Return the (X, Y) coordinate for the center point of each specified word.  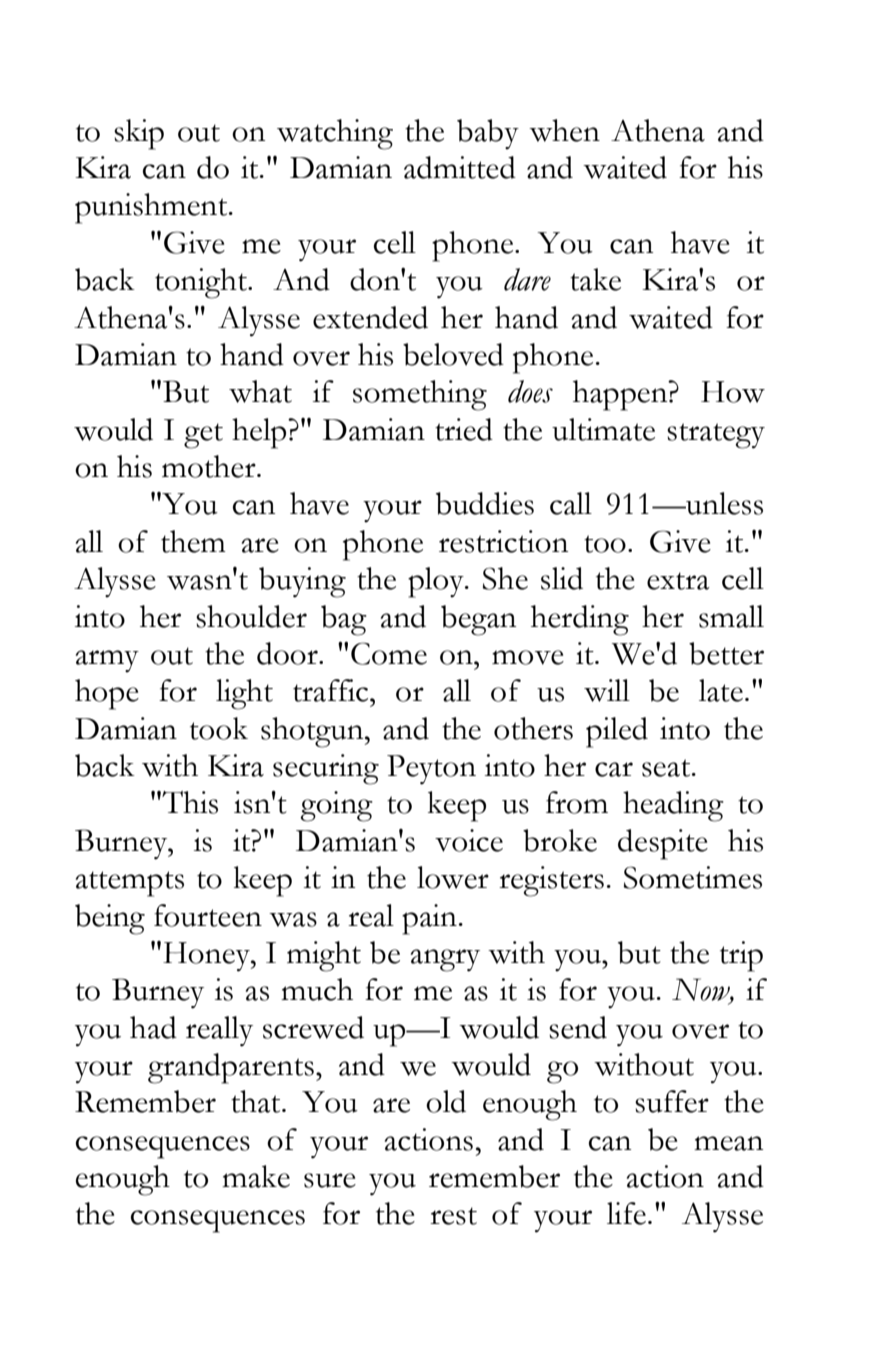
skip (139, 134)
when (564, 130)
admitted (460, 167)
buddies (485, 503)
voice (469, 840)
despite (663, 844)
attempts (130, 884)
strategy (716, 436)
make (256, 1176)
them (193, 541)
